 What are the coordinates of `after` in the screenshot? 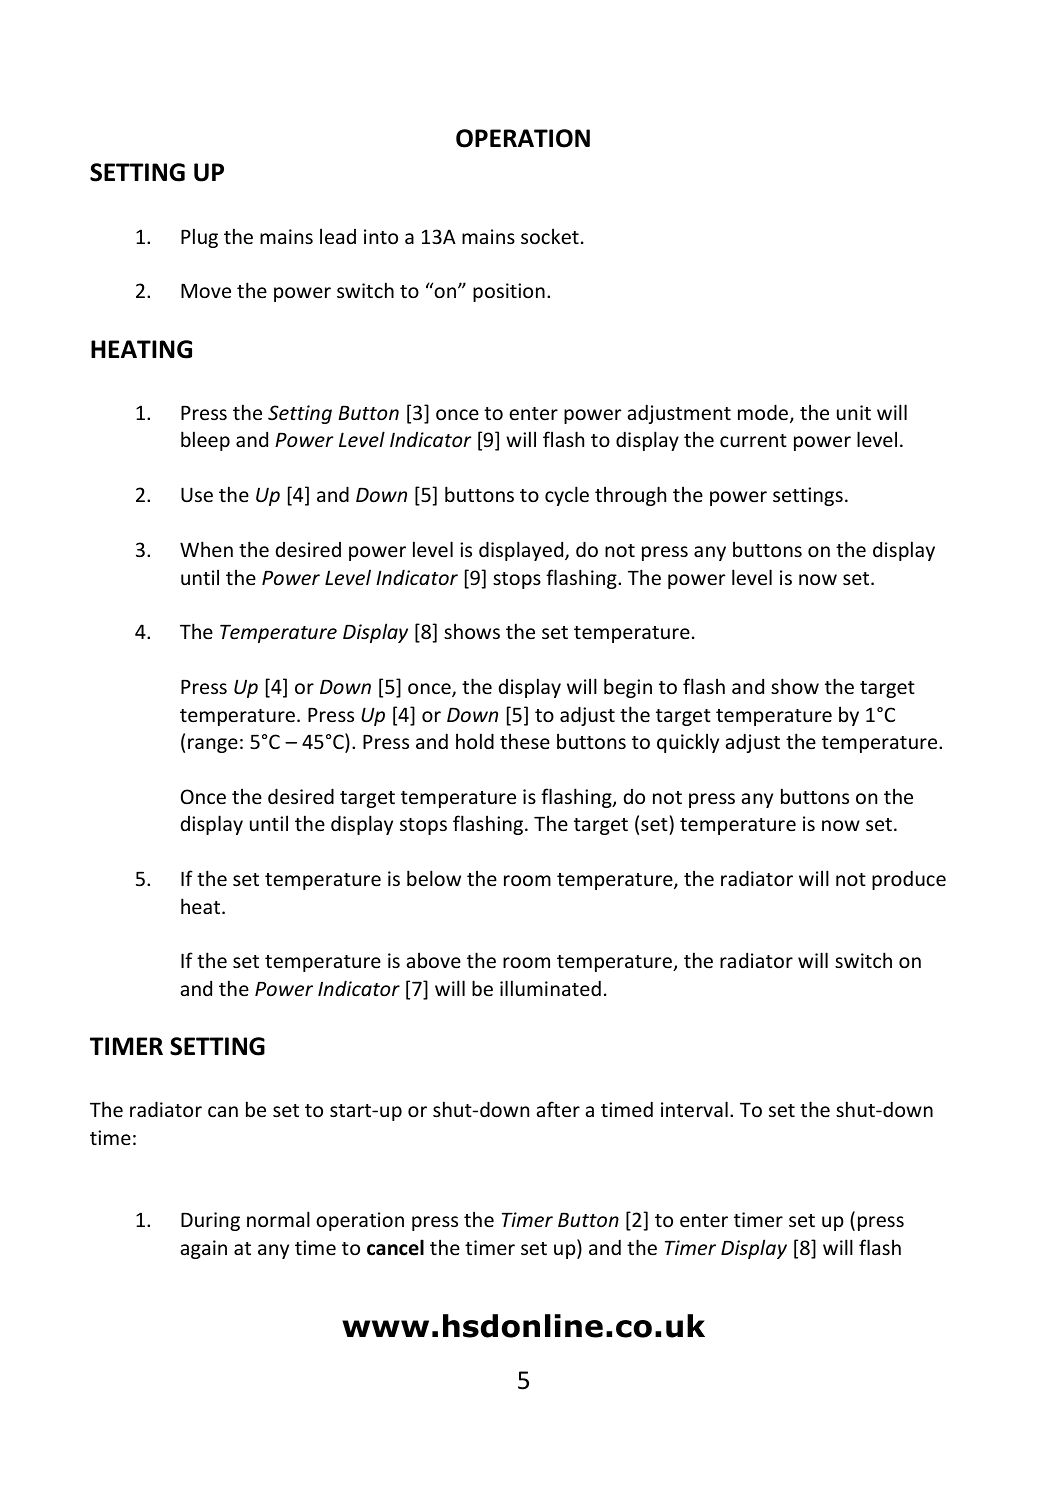 It's located at (558, 1109).
